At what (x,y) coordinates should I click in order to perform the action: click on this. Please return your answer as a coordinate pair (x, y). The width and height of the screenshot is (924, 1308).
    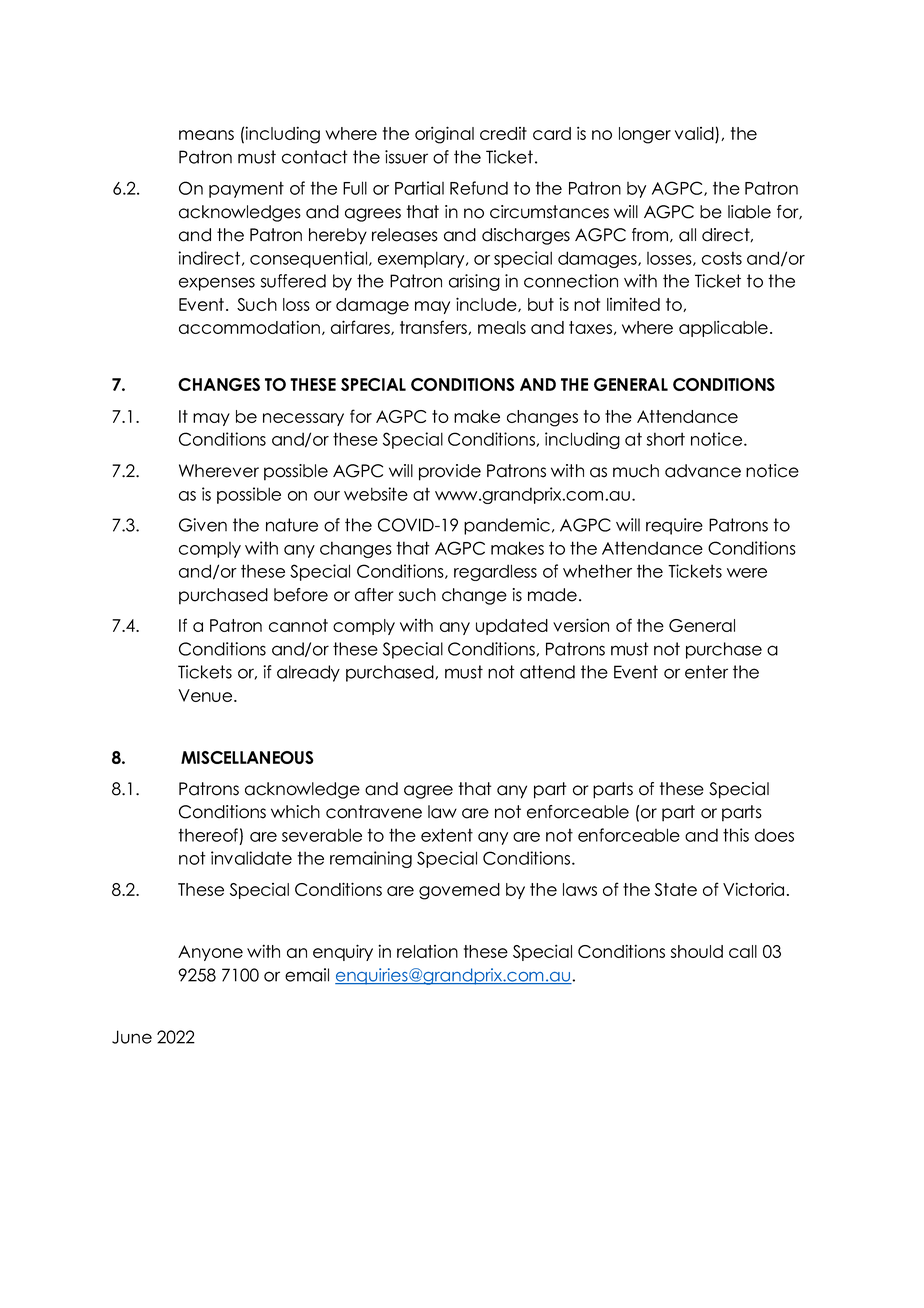
    Looking at the image, I should click on (736, 835).
